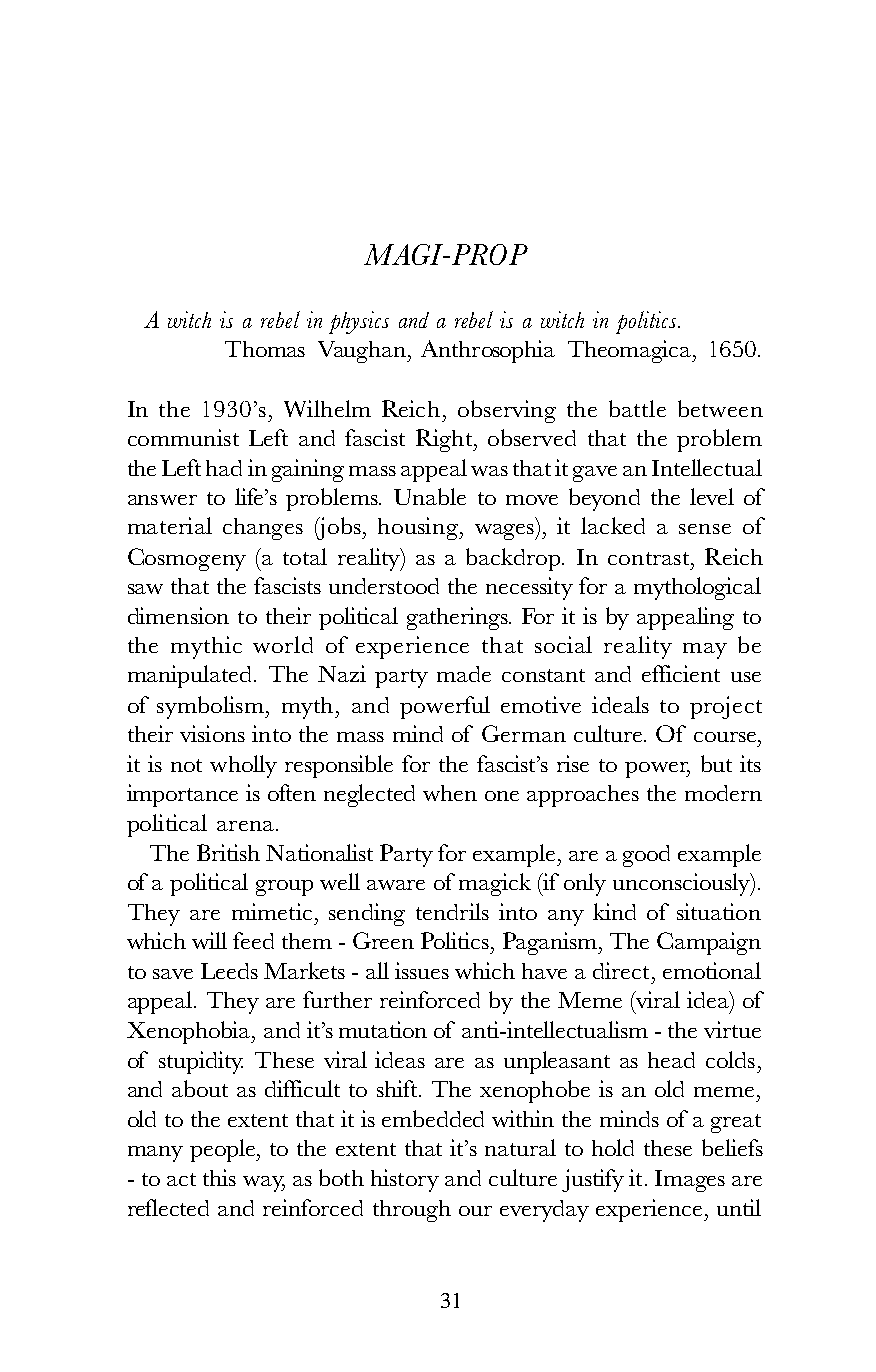 The width and height of the screenshot is (876, 1372). Describe the element at coordinates (458, 618) in the screenshot. I see `gatherings` at that location.
